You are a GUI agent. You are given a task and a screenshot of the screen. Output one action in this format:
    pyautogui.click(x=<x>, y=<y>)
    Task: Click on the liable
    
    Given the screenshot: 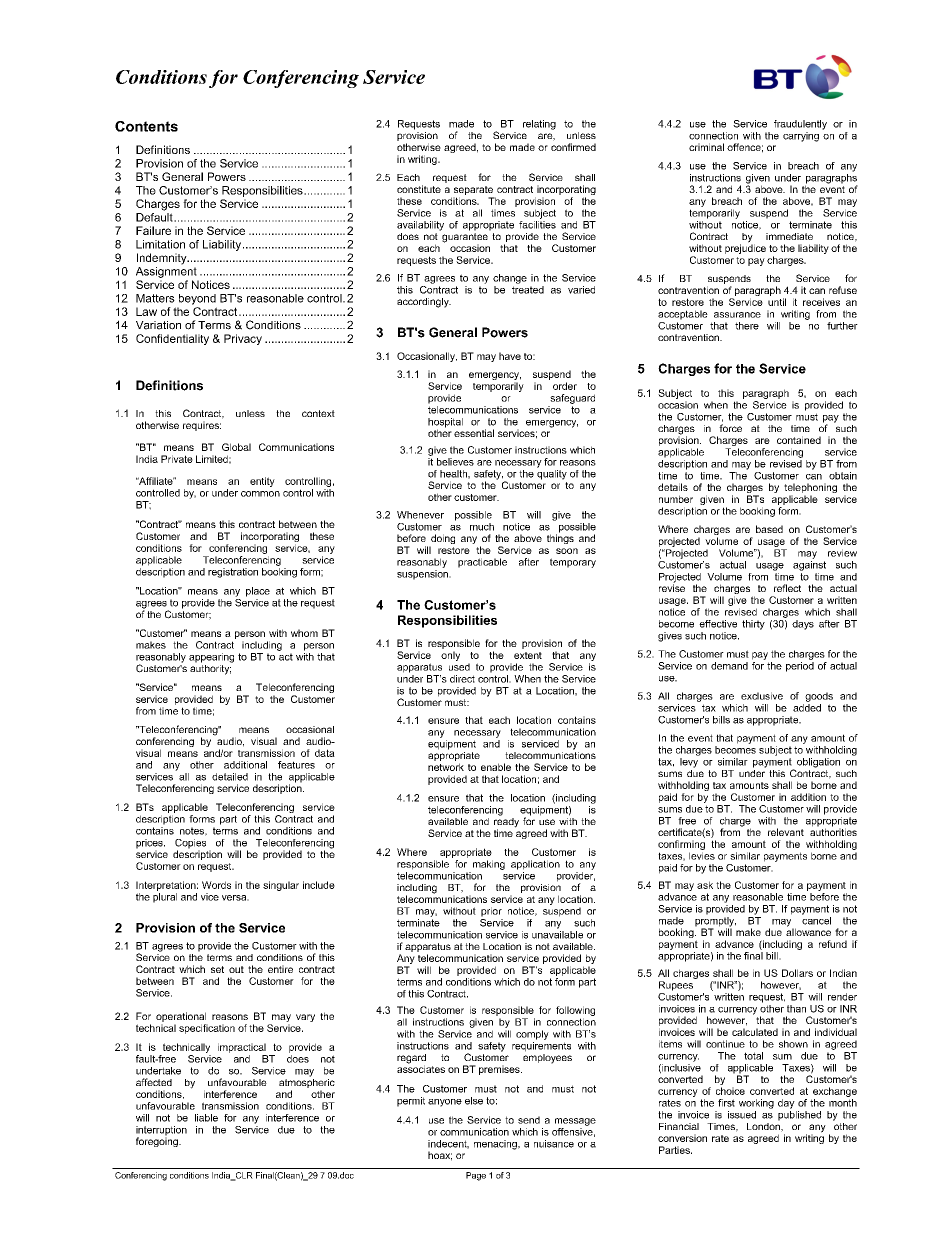 What is the action you would take?
    pyautogui.click(x=206, y=1118)
